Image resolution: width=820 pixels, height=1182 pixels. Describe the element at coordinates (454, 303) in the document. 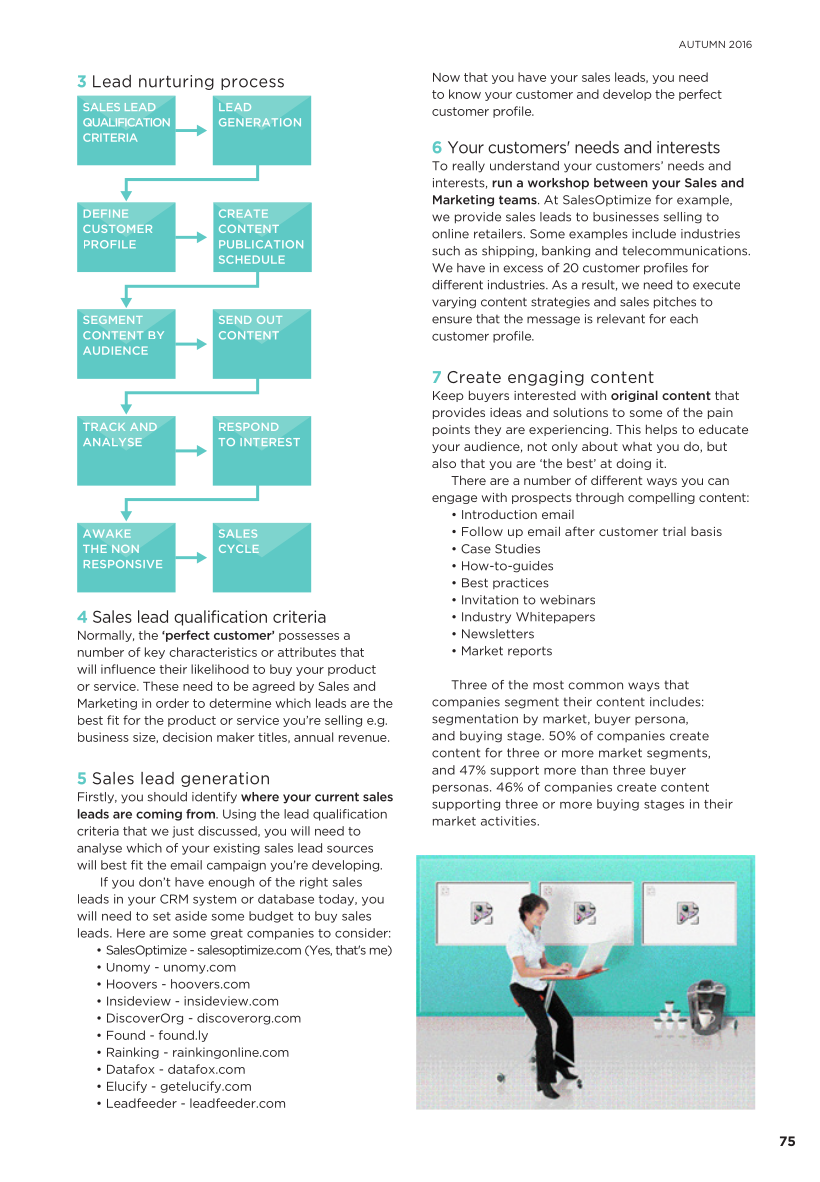

I see `varying` at that location.
